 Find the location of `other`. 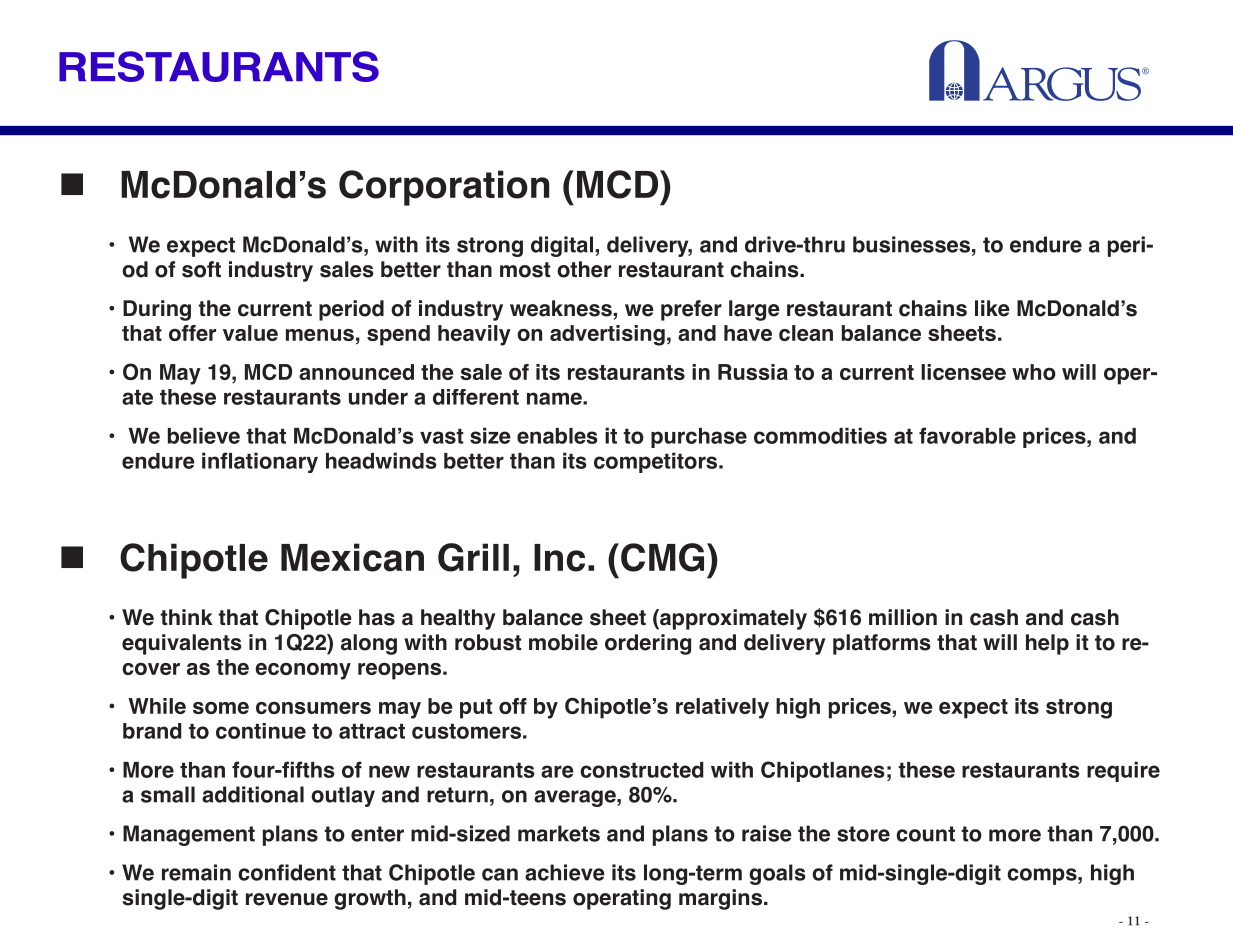

other is located at coordinates (584, 269).
